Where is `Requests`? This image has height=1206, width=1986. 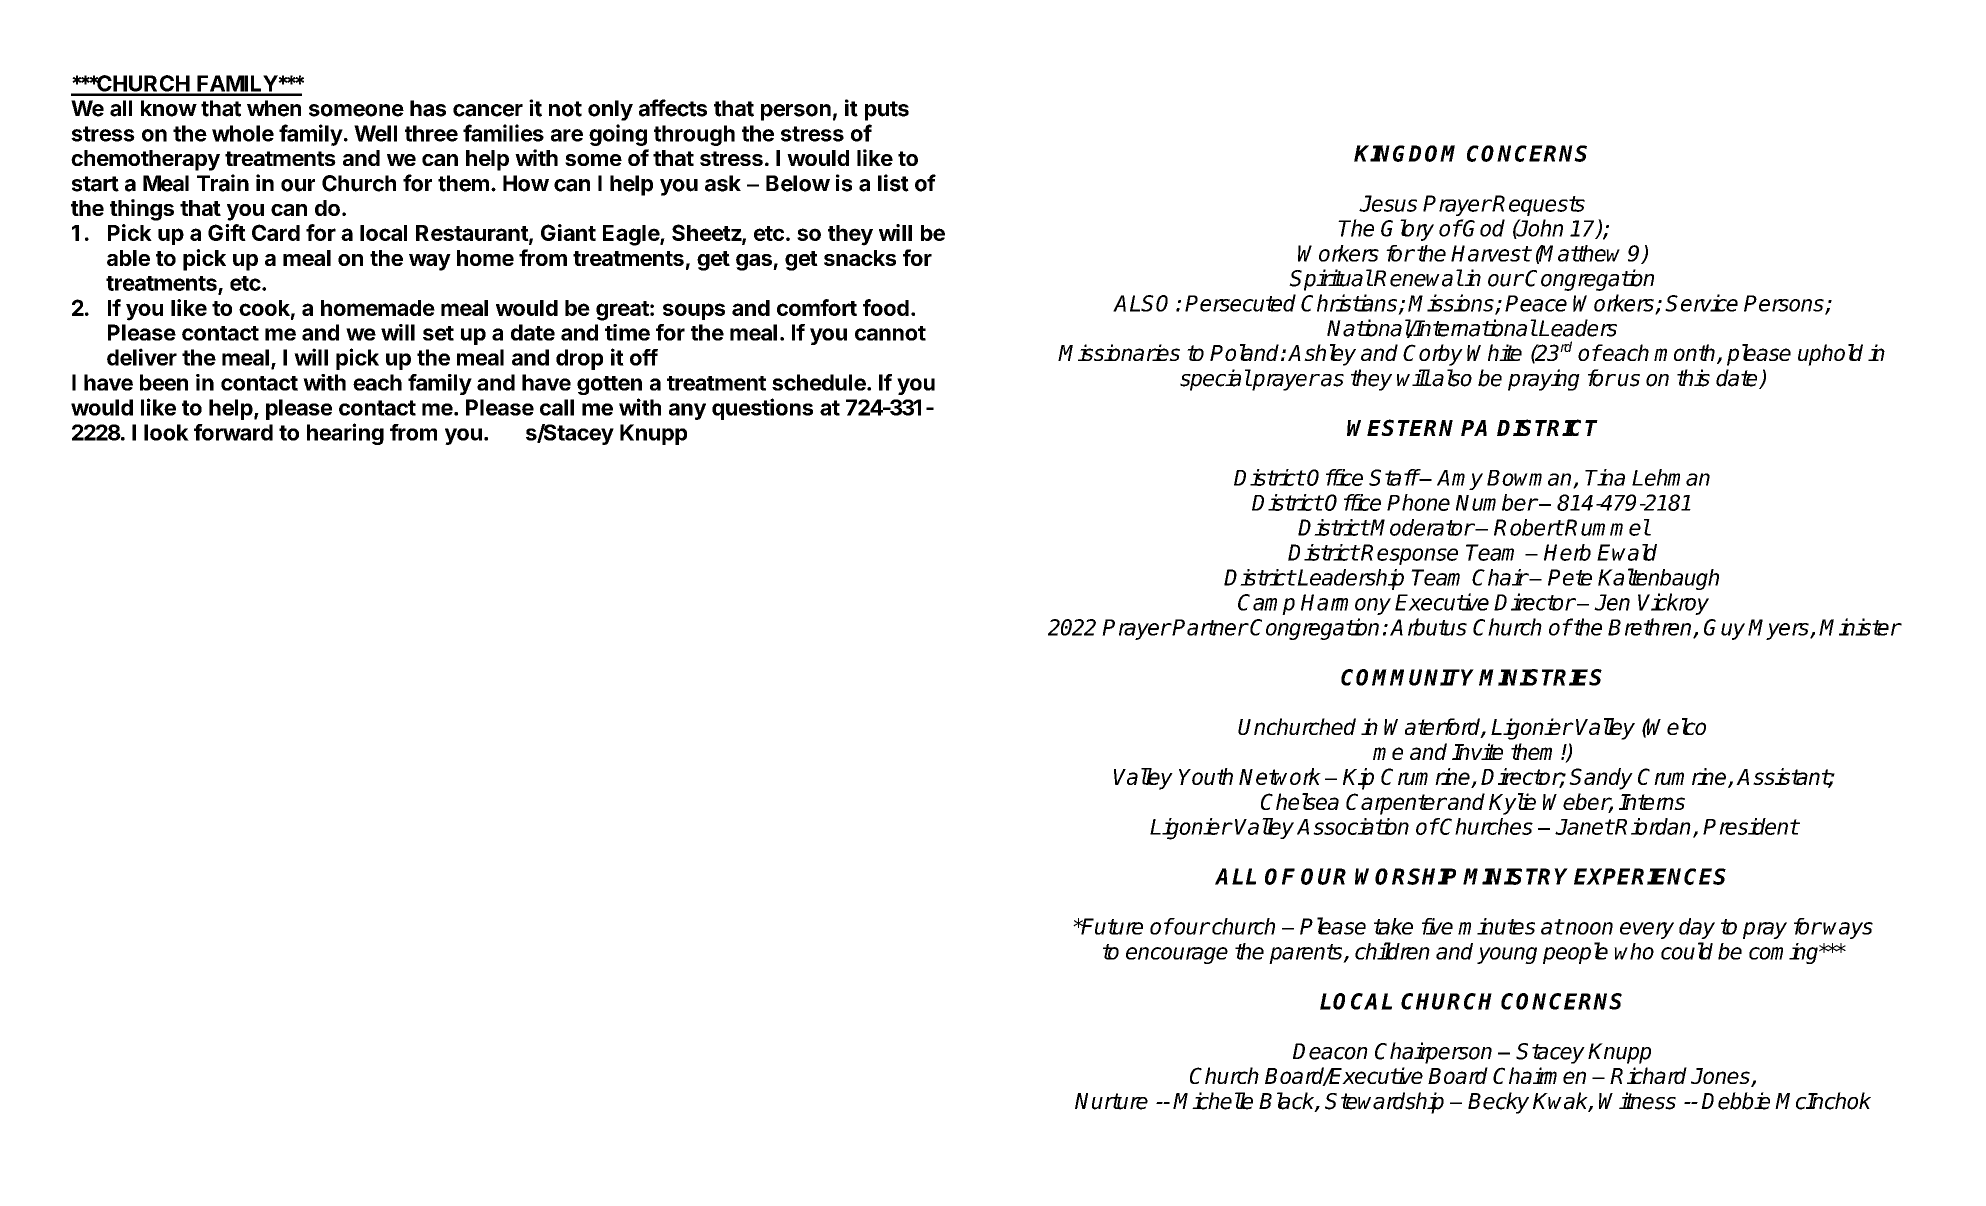 Requests is located at coordinates (1538, 205).
